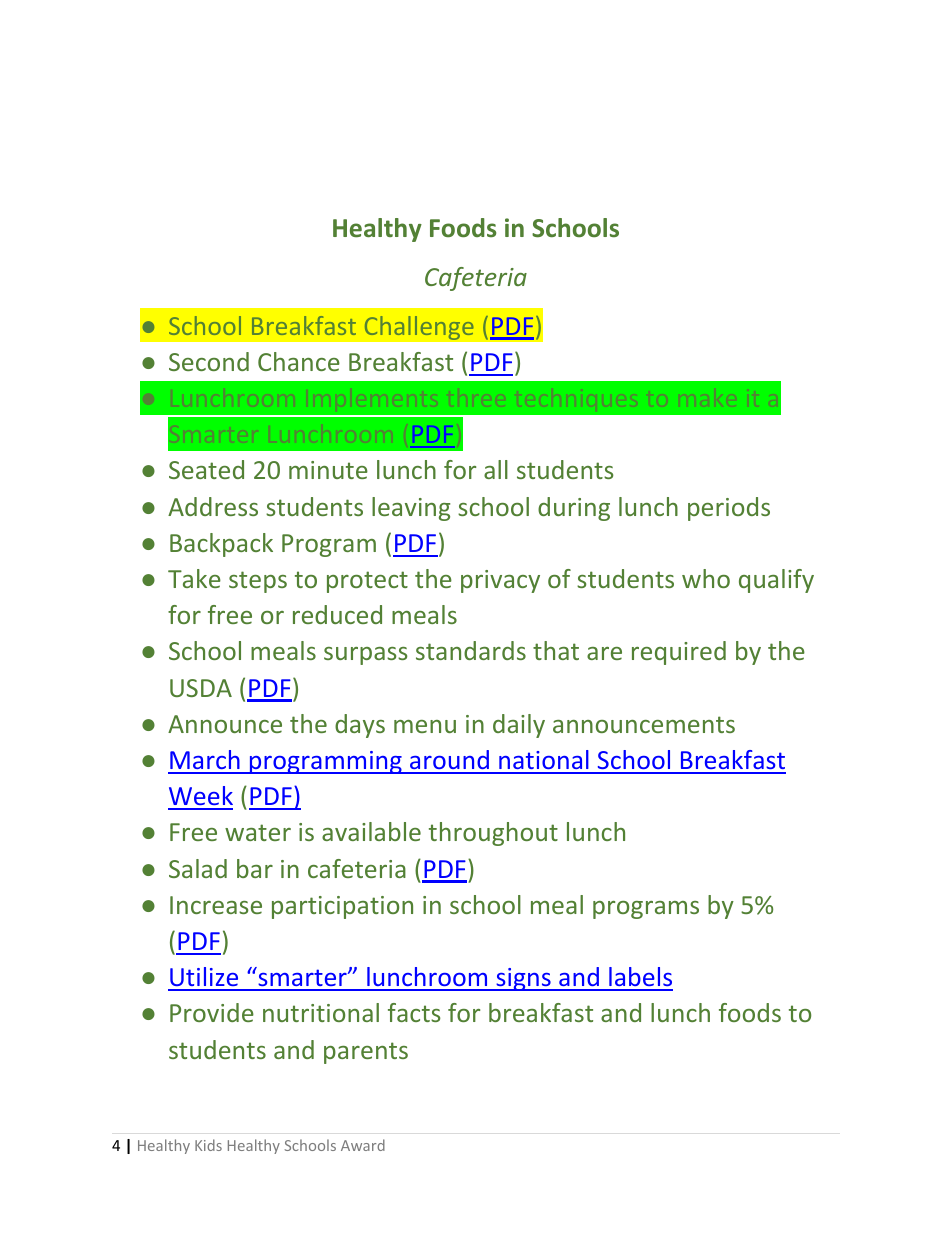  I want to click on signs, so click(523, 979).
